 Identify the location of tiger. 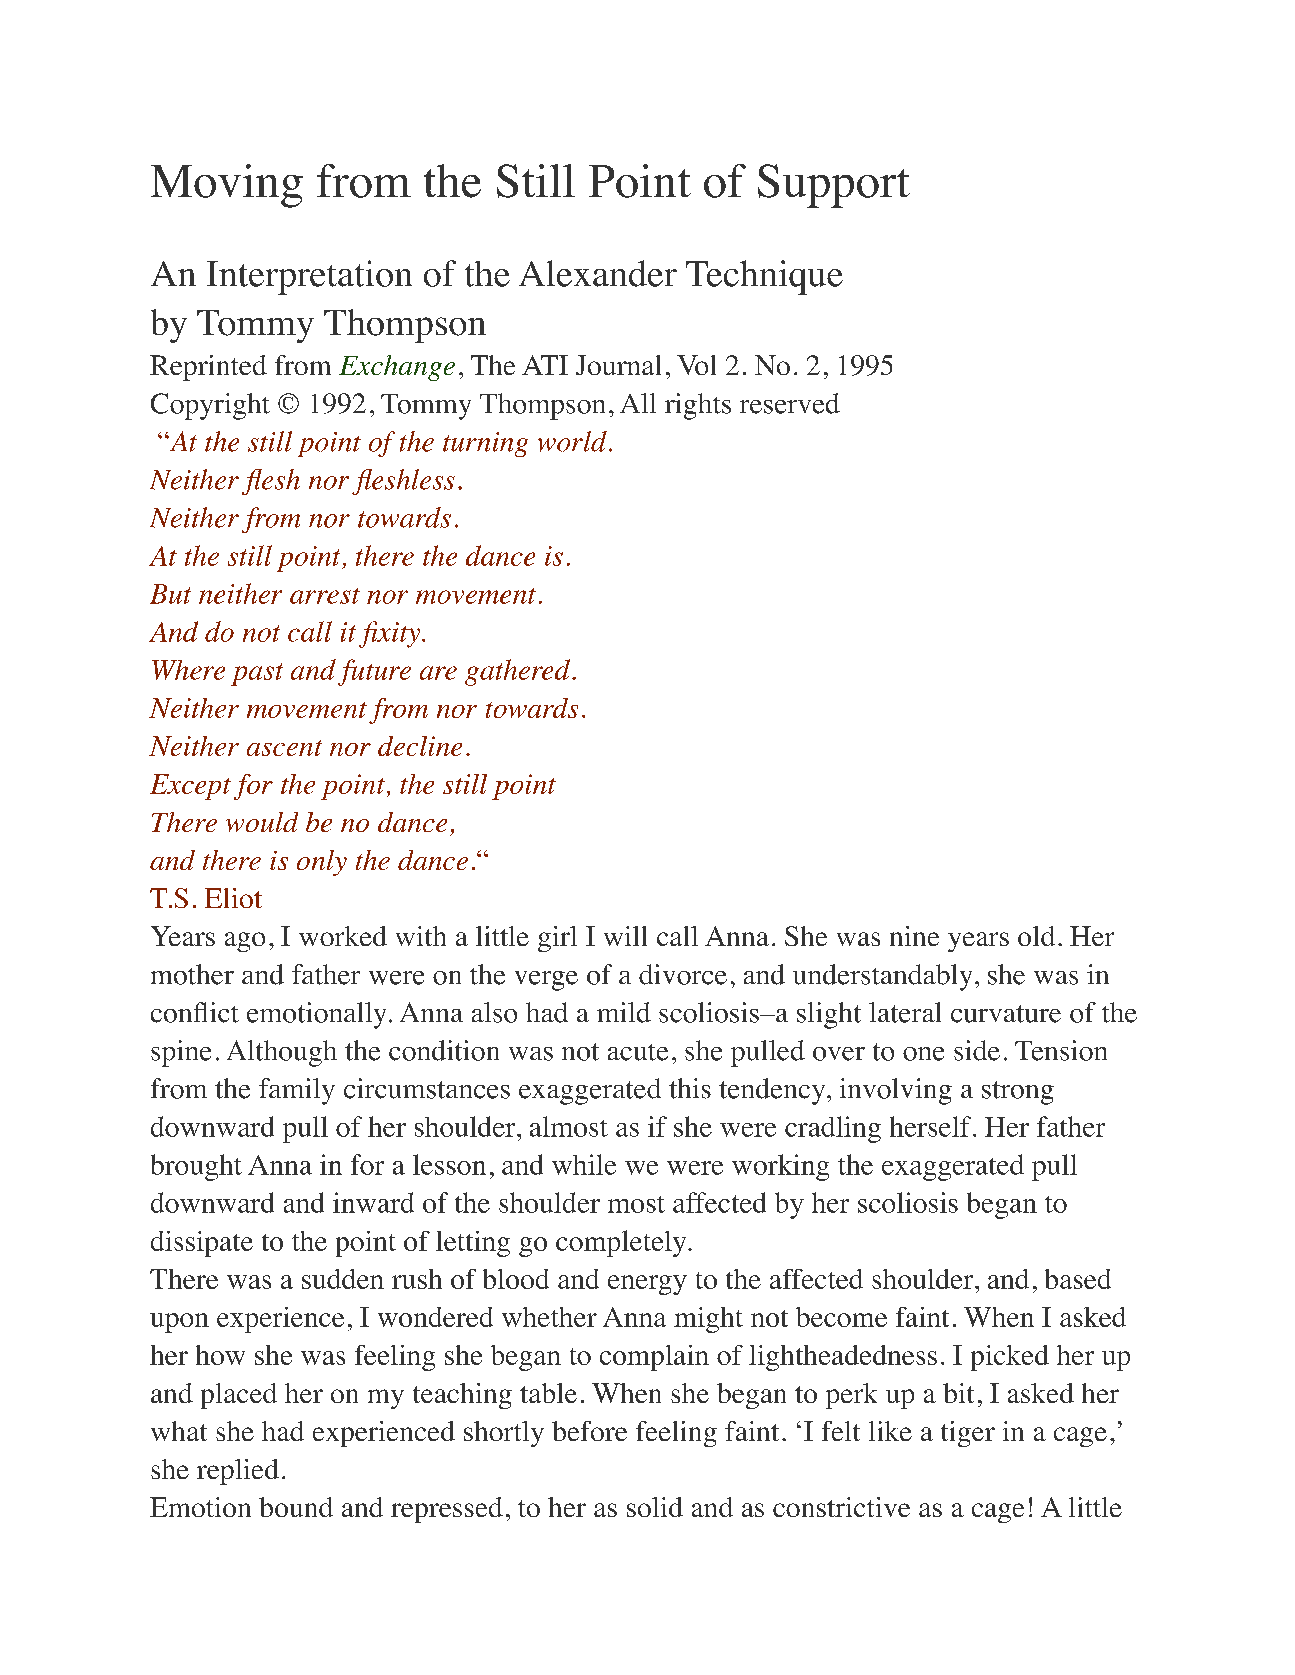
(968, 1434).
